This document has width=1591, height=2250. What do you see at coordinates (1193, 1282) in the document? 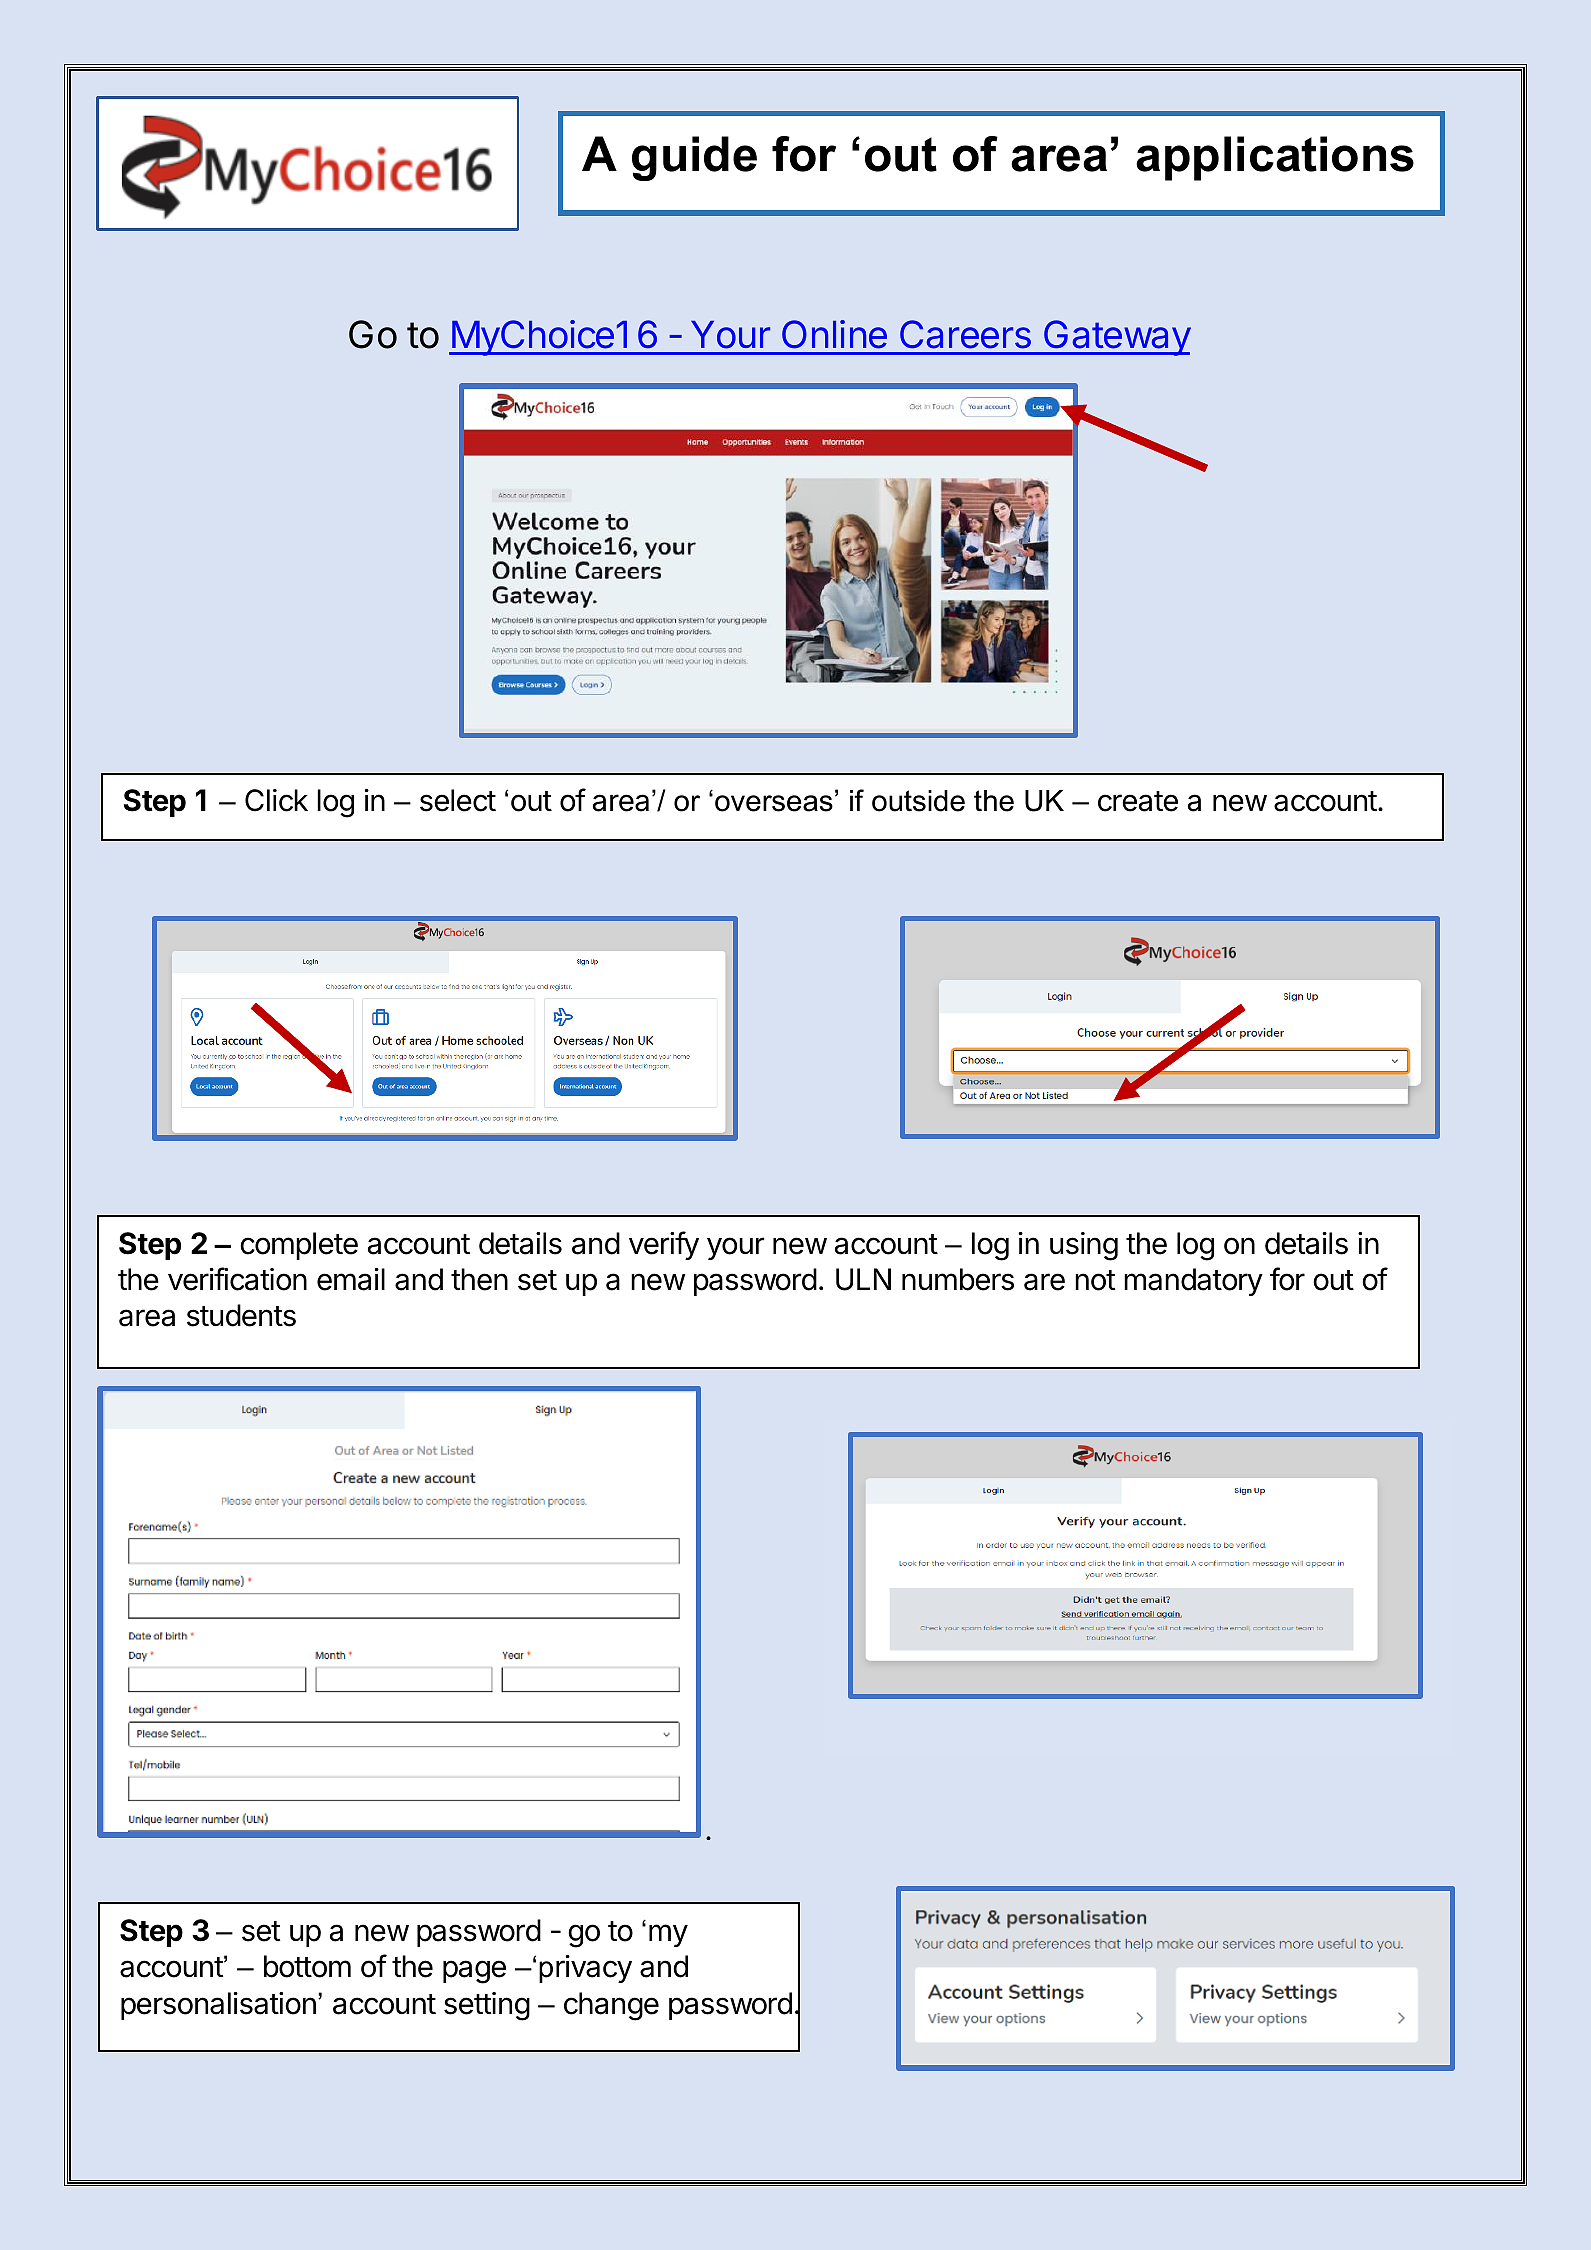
I see `mandatory` at bounding box center [1193, 1282].
